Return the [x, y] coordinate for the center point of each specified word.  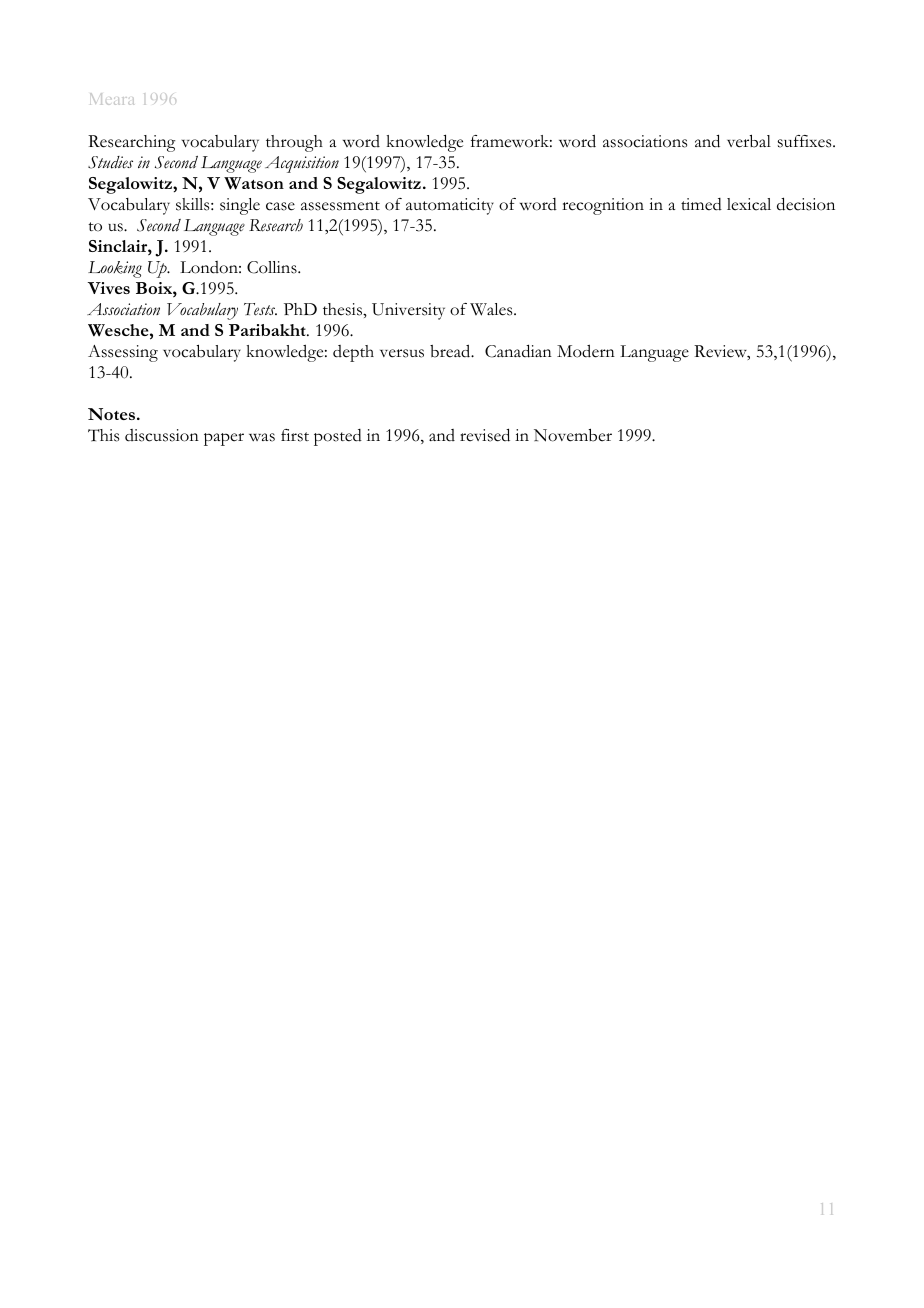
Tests [260, 309]
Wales [492, 309]
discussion [162, 435]
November [573, 435]
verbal [749, 141]
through [294, 143]
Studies [110, 162]
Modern [586, 351]
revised [485, 435]
